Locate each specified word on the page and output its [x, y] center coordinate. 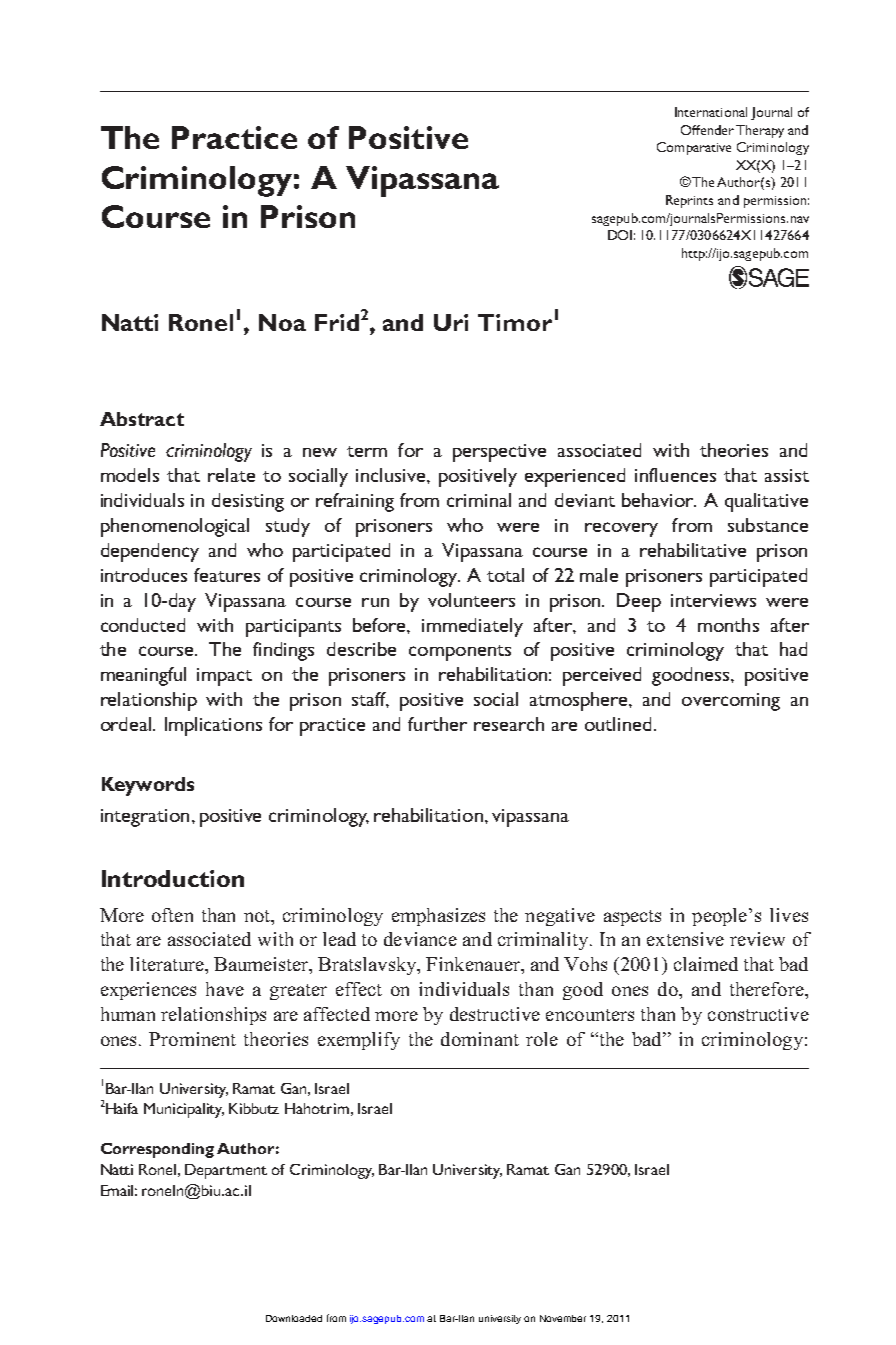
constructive [758, 1014]
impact [224, 677]
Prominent [192, 1039]
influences [675, 475]
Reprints [689, 201]
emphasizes [438, 917]
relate [231, 475]
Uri [451, 322]
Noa [282, 322]
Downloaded [294, 1318]
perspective [499, 453]
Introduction [173, 878]
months [728, 625]
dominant [480, 1039]
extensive [685, 939]
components [460, 653]
